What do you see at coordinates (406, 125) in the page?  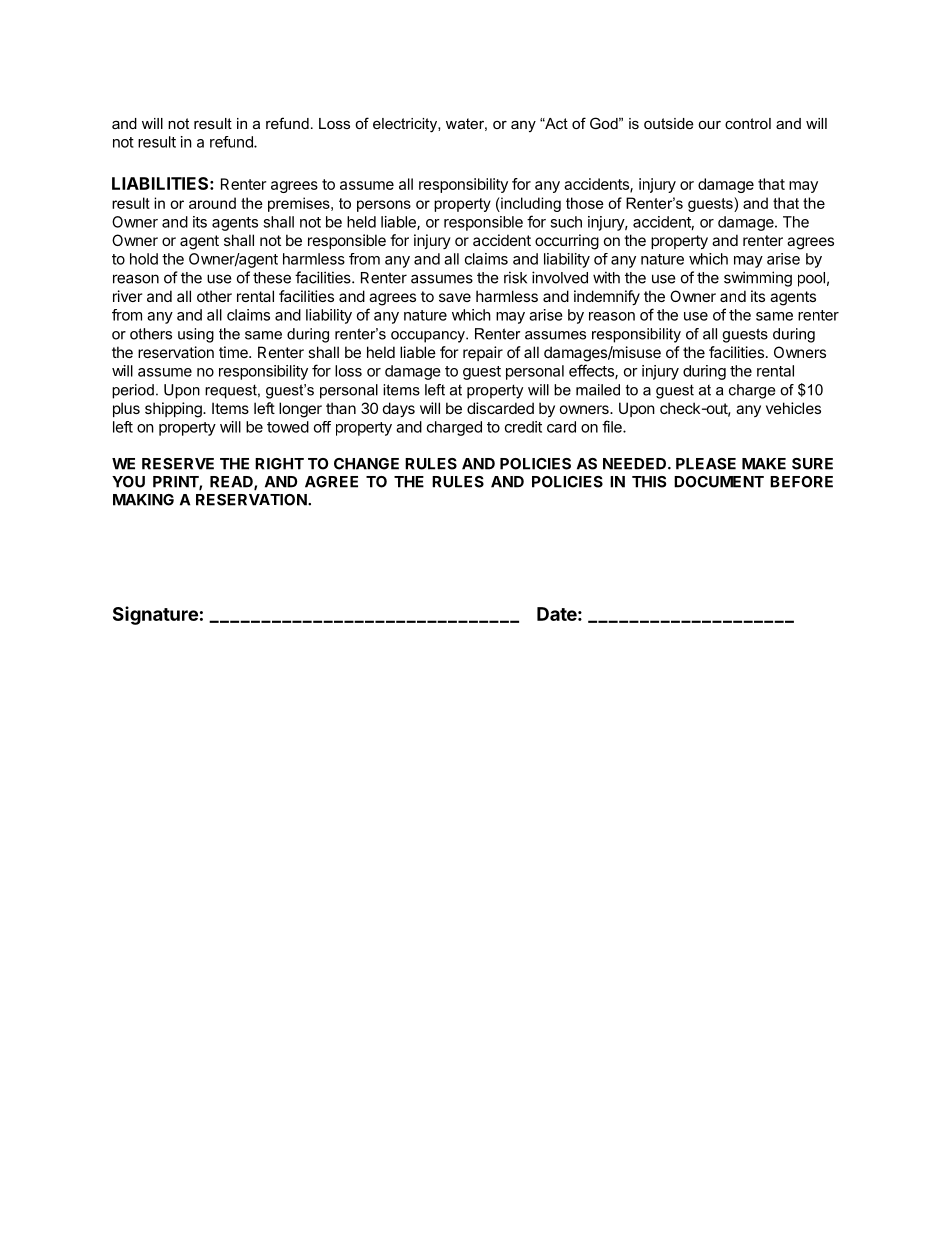 I see `electricity` at bounding box center [406, 125].
